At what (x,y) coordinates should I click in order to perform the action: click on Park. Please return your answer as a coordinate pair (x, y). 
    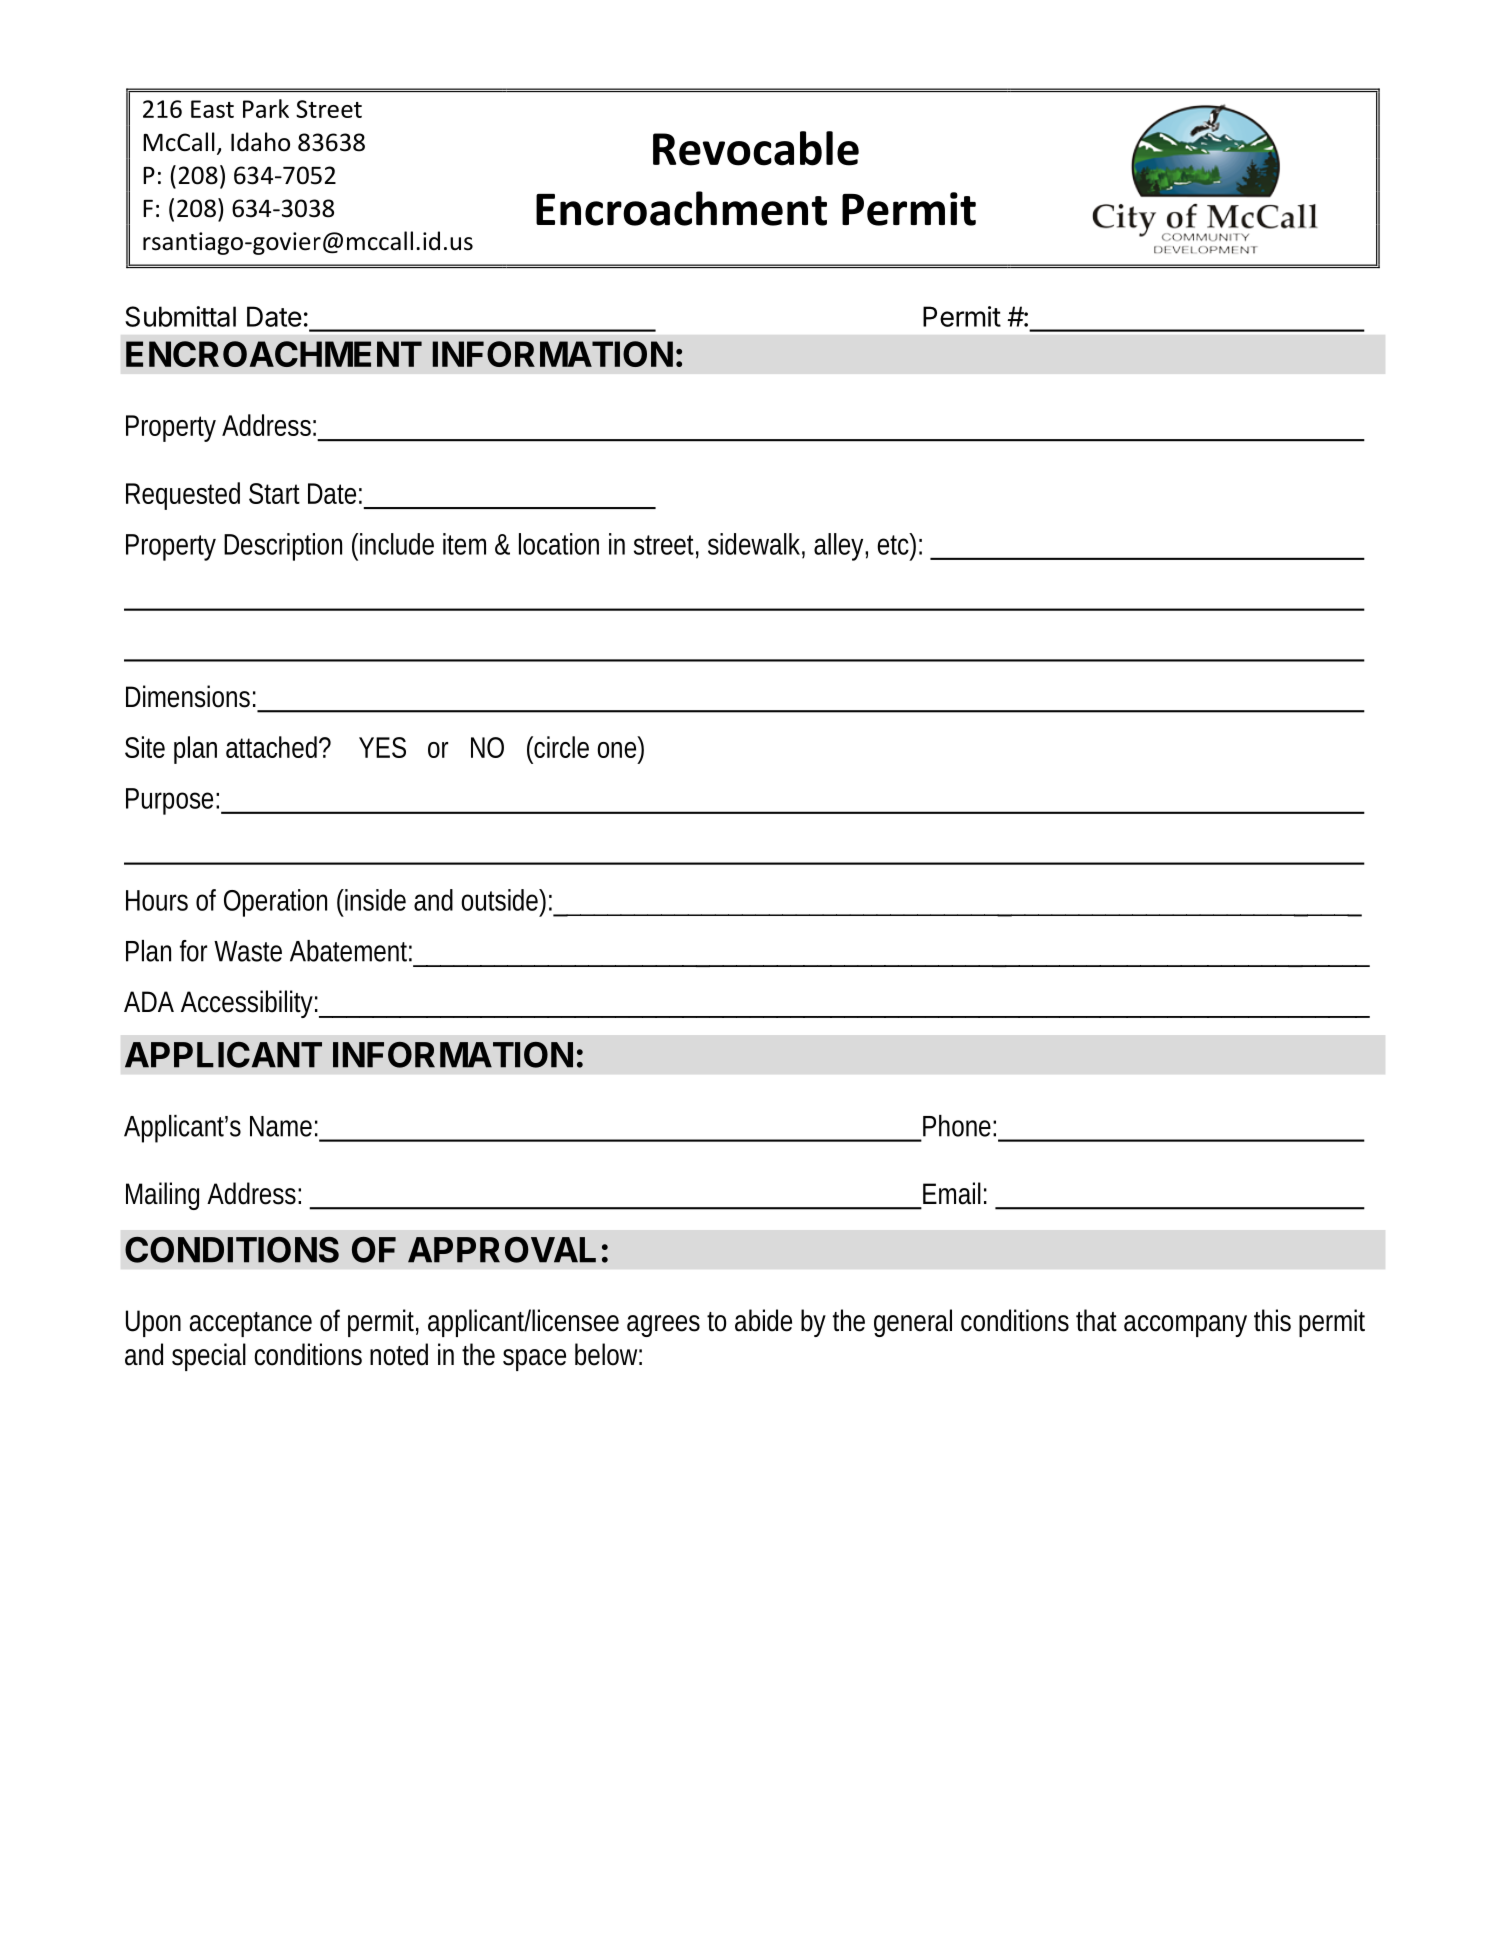
    Looking at the image, I should click on (266, 108).
